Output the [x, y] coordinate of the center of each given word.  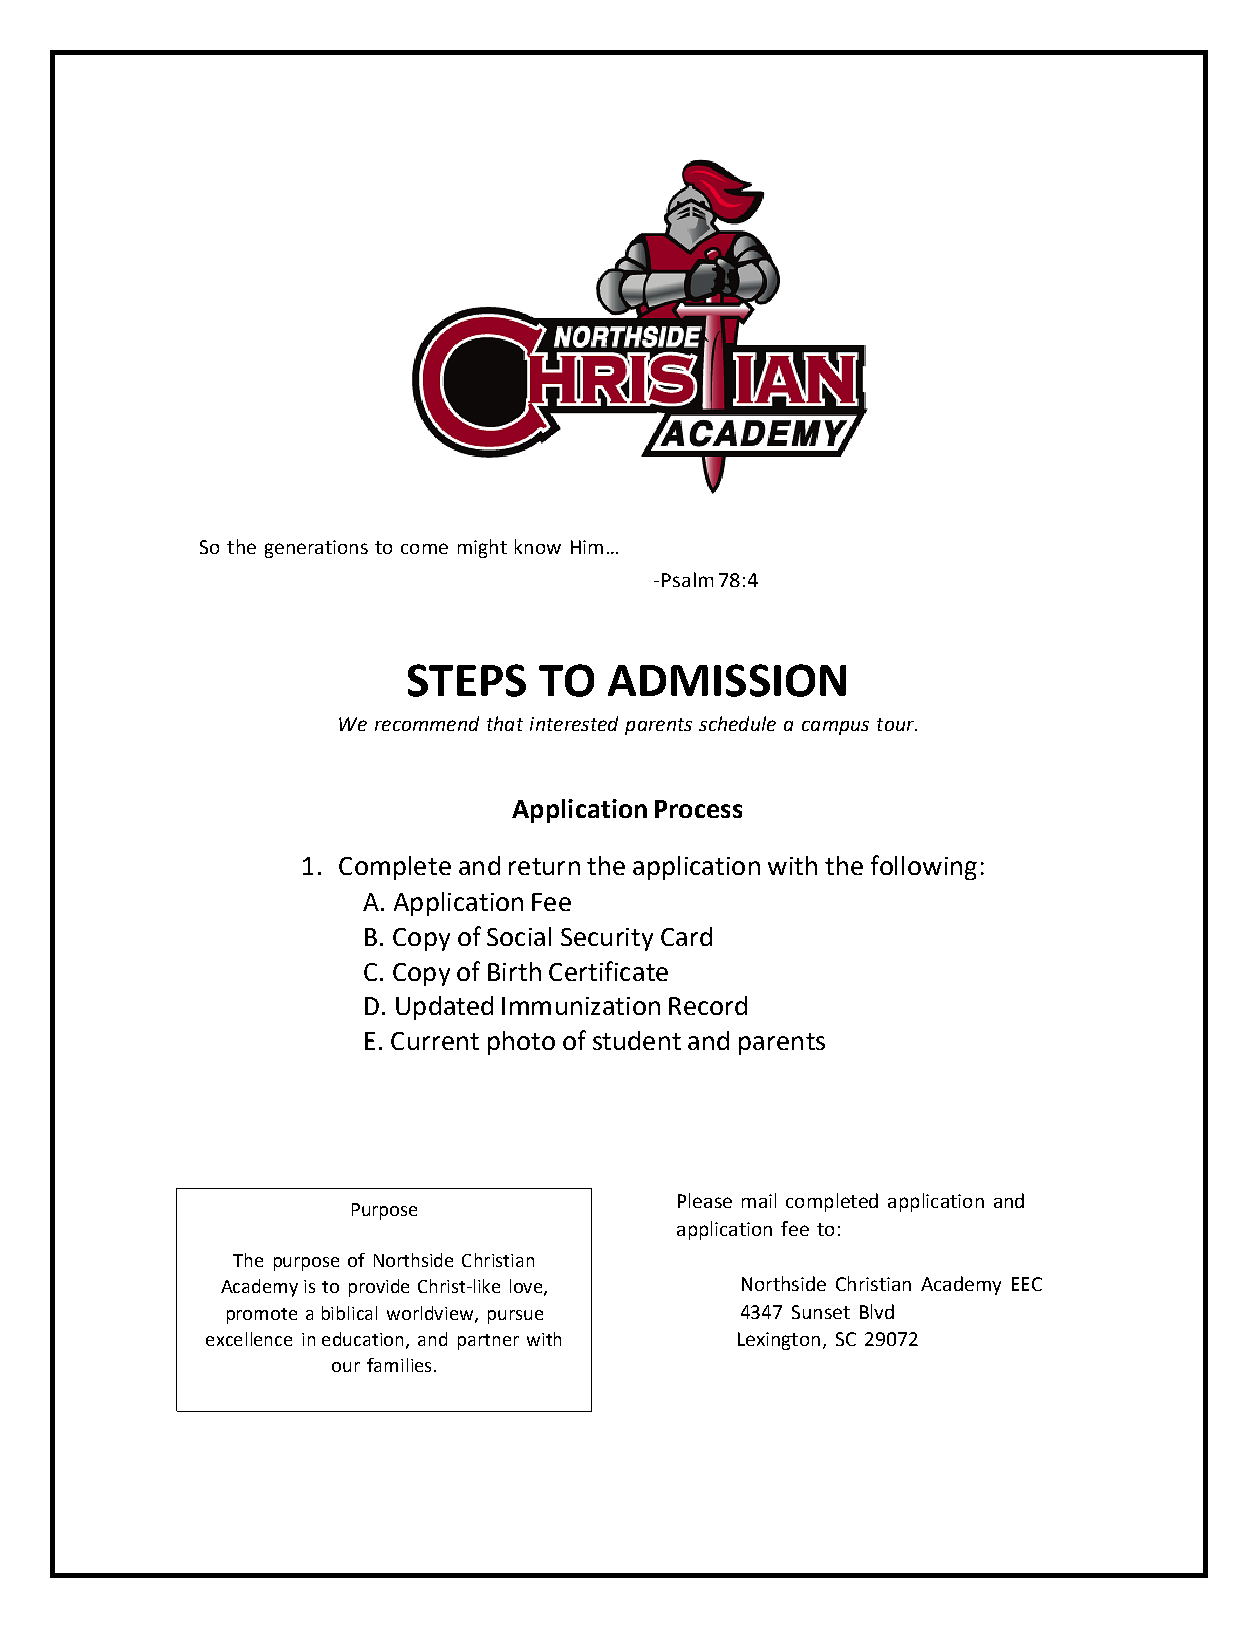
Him [587, 547]
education [362, 1339]
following [924, 867]
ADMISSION [727, 680]
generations [316, 549]
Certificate [608, 971]
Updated [444, 1008]
